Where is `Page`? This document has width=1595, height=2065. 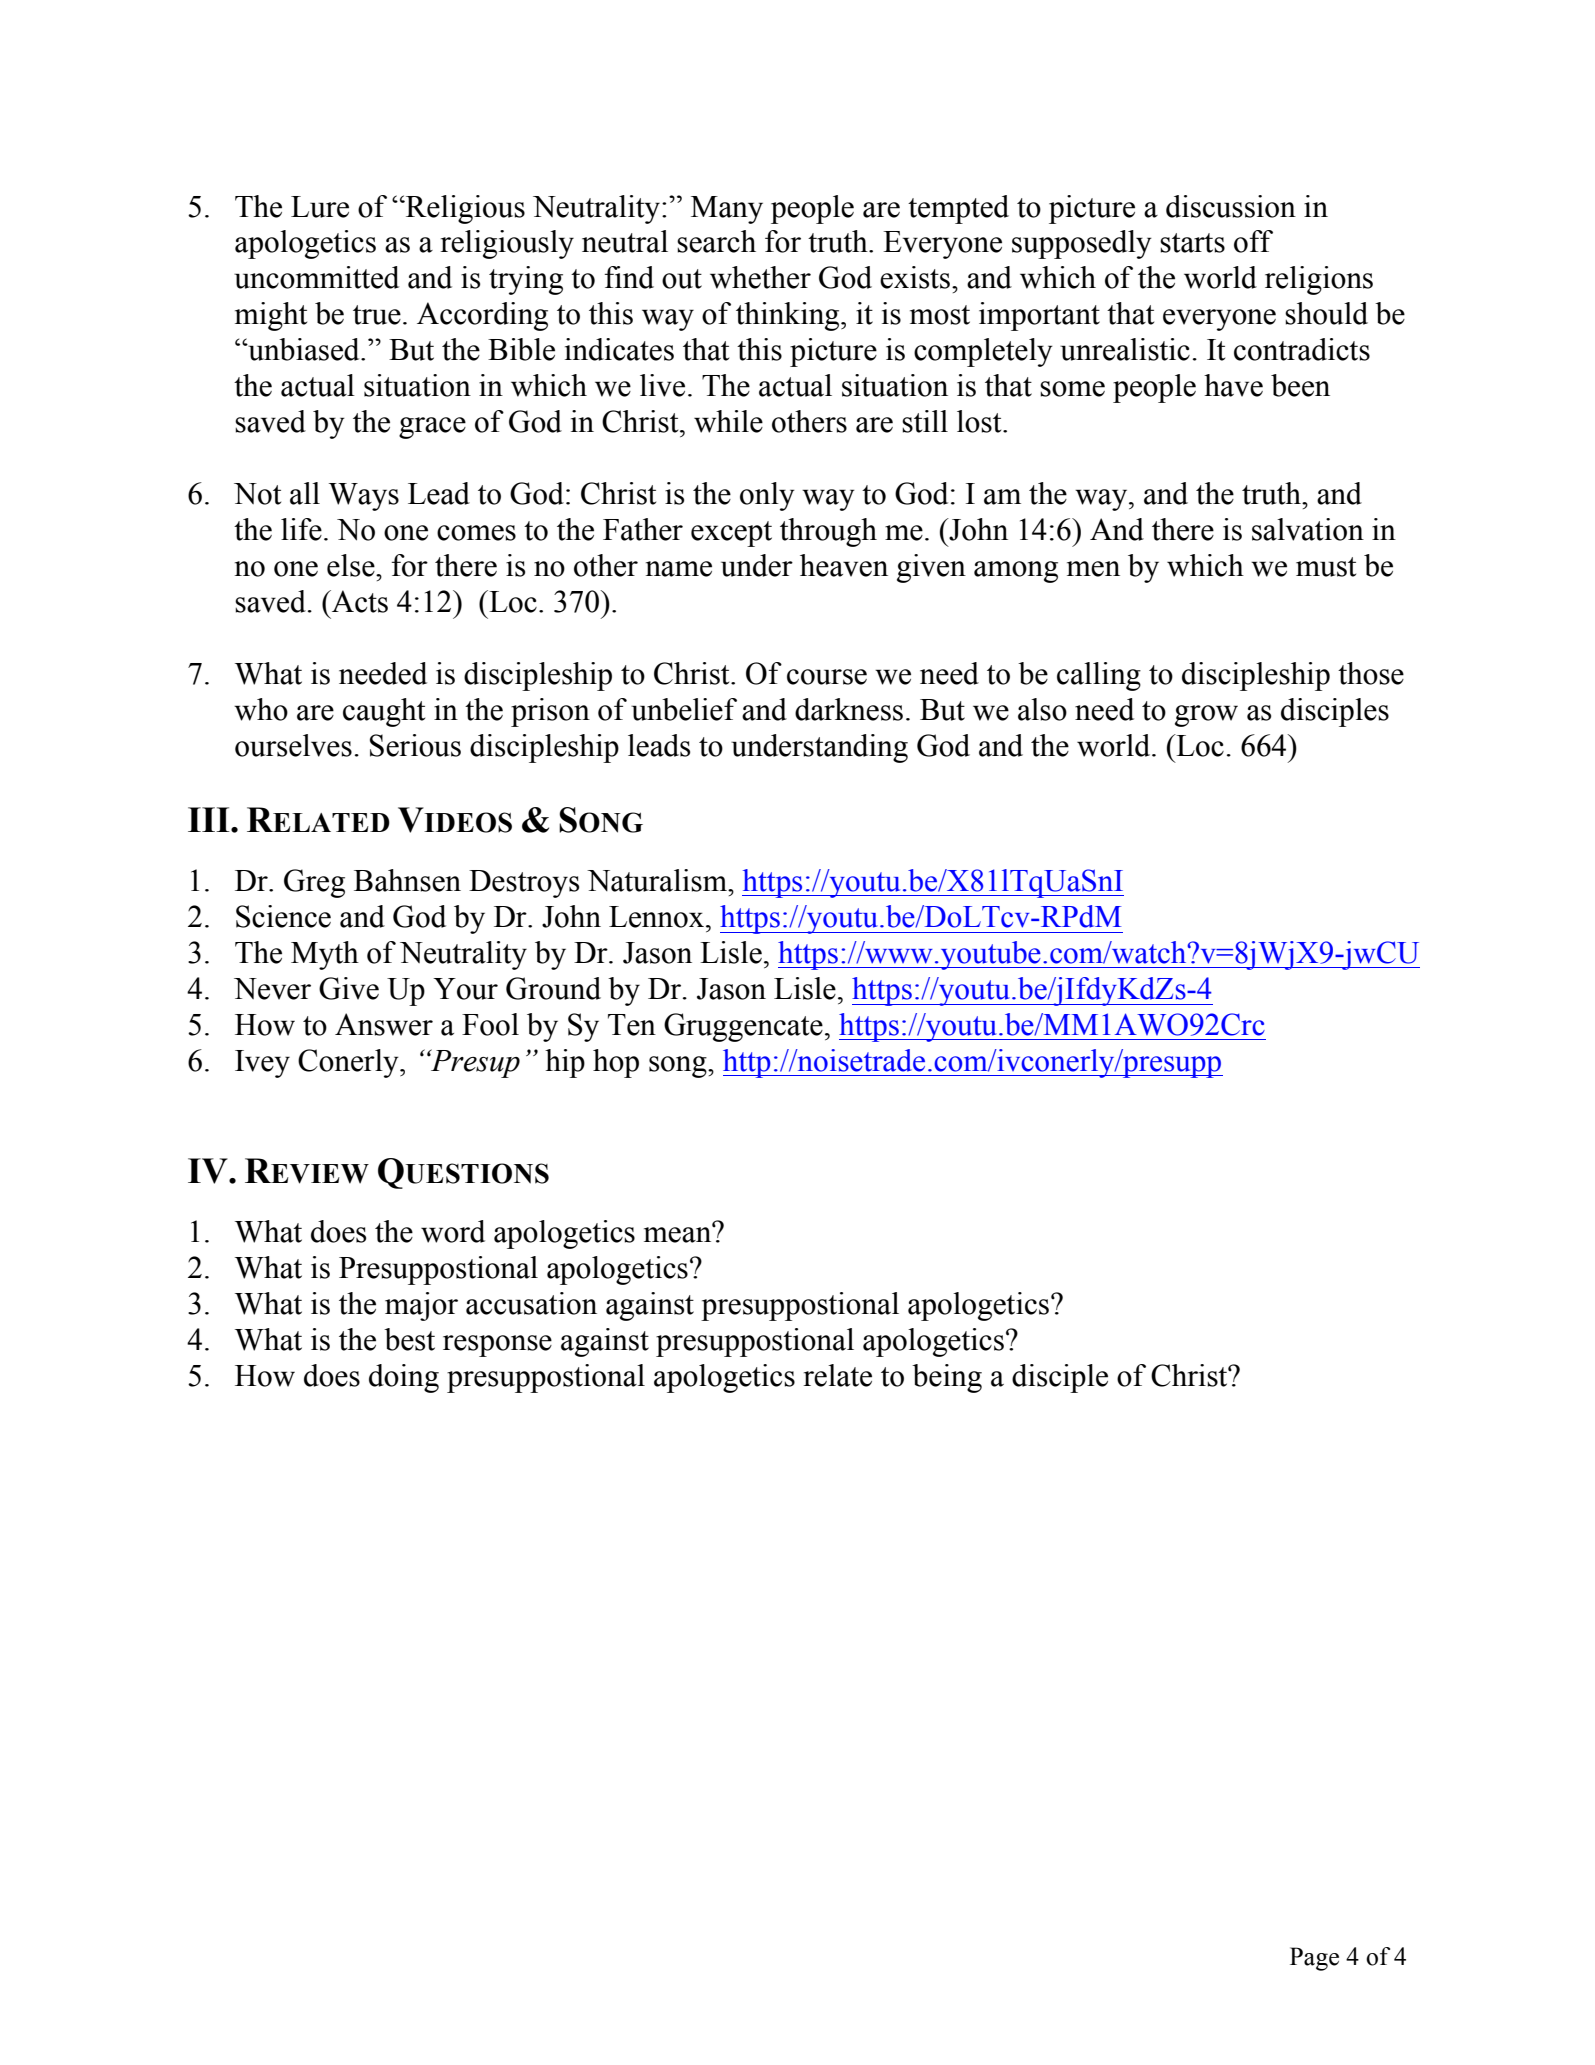 Page is located at coordinates (1314, 1959).
